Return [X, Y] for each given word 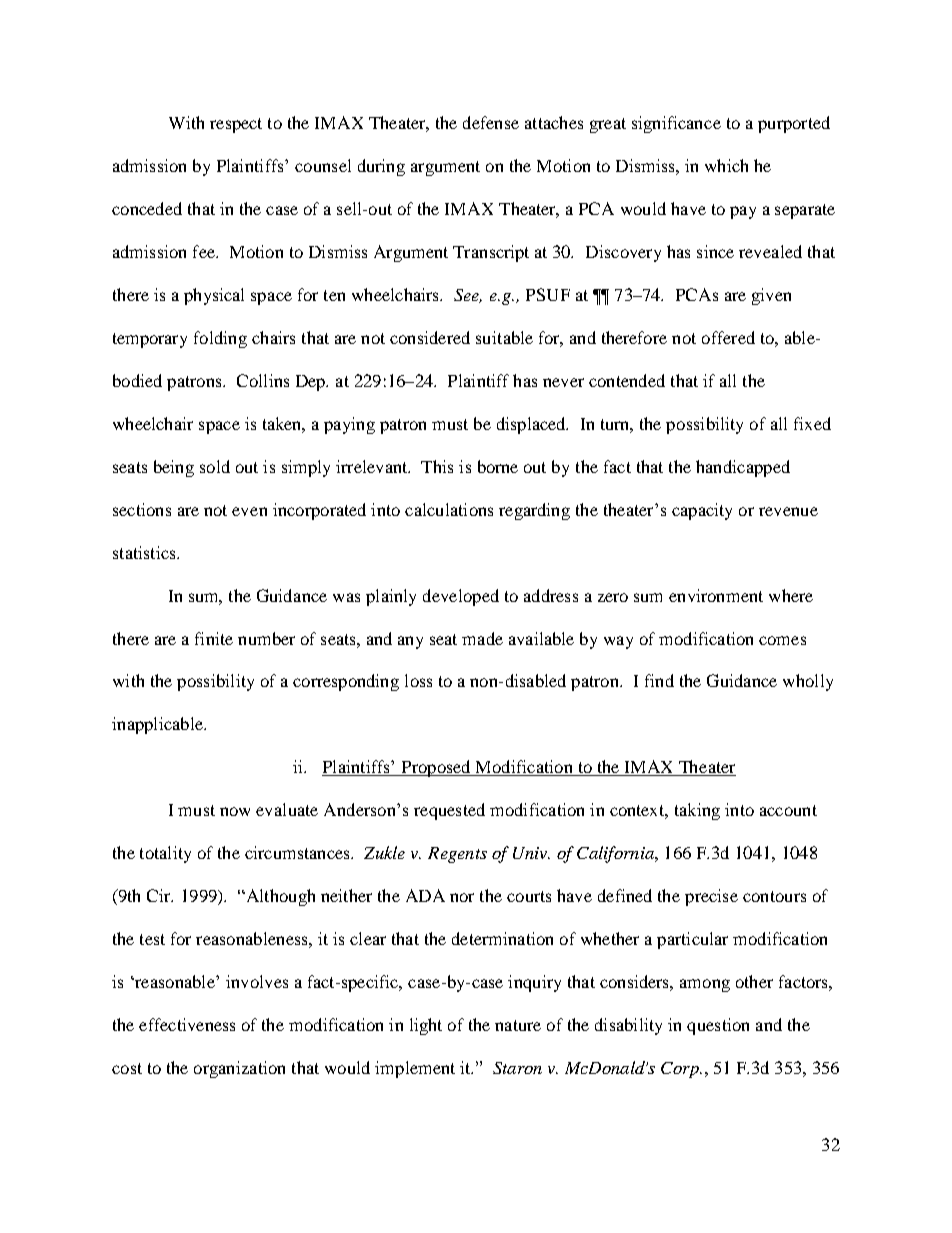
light [426, 1026]
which [726, 165]
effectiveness [187, 1024]
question [718, 1026]
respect [236, 125]
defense [491, 122]
